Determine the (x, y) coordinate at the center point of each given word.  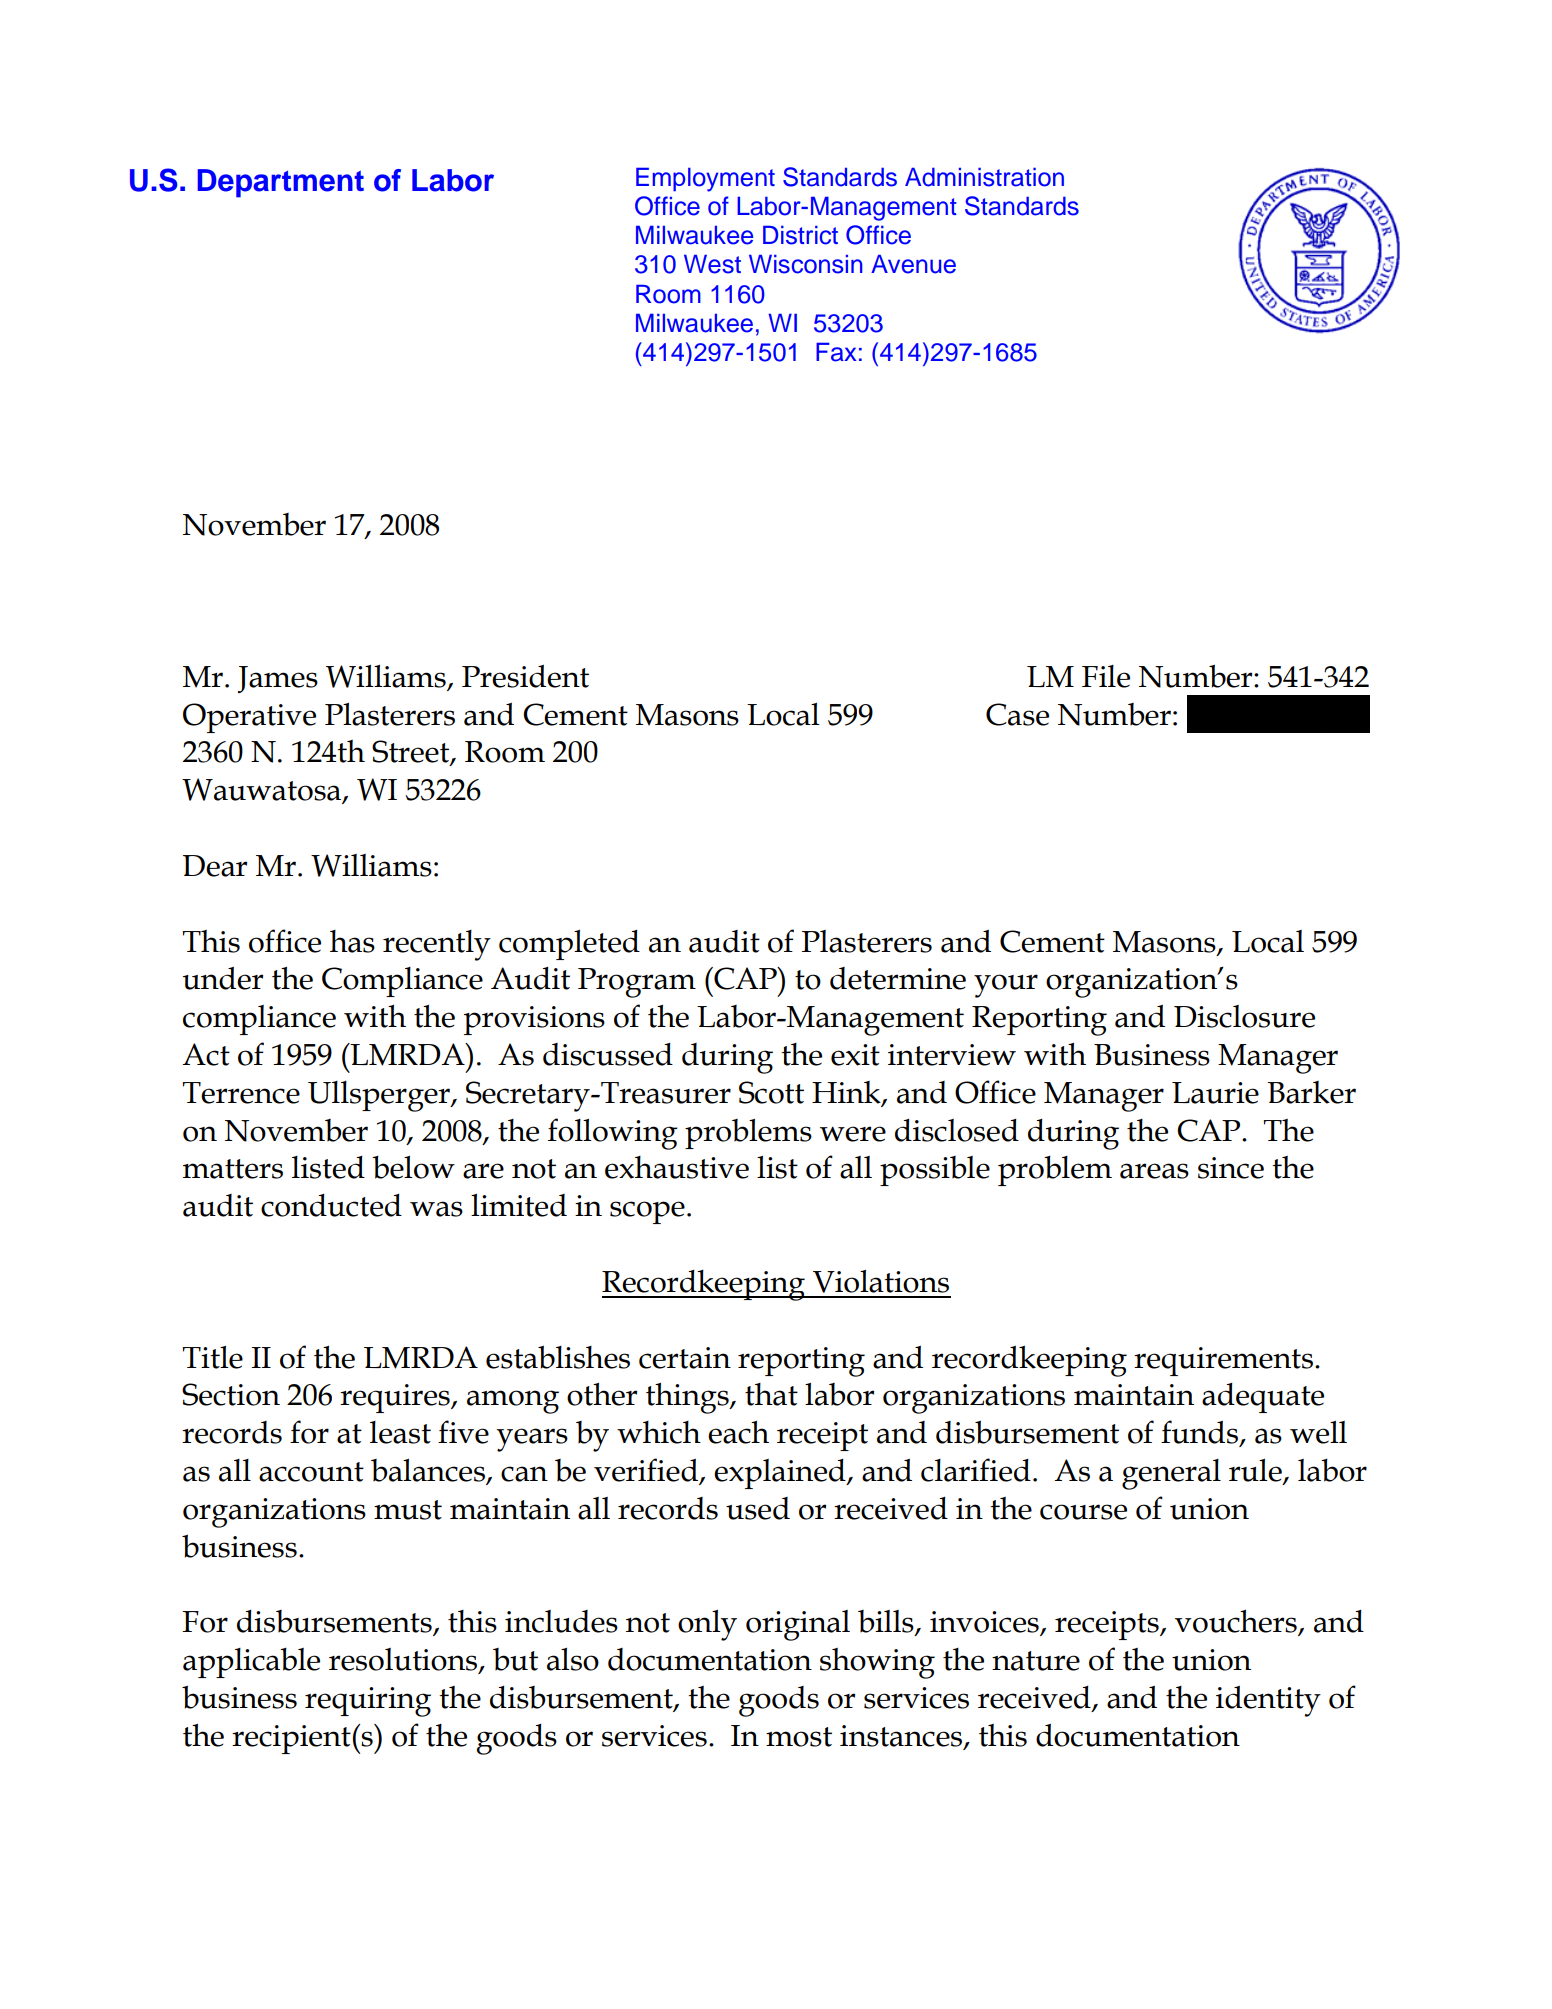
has (352, 941)
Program (637, 983)
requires (396, 1398)
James (278, 679)
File (1106, 676)
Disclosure (1244, 1016)
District (800, 235)
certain (685, 1358)
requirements (1223, 1361)
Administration (984, 177)
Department (281, 183)
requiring (368, 1702)
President (525, 676)
